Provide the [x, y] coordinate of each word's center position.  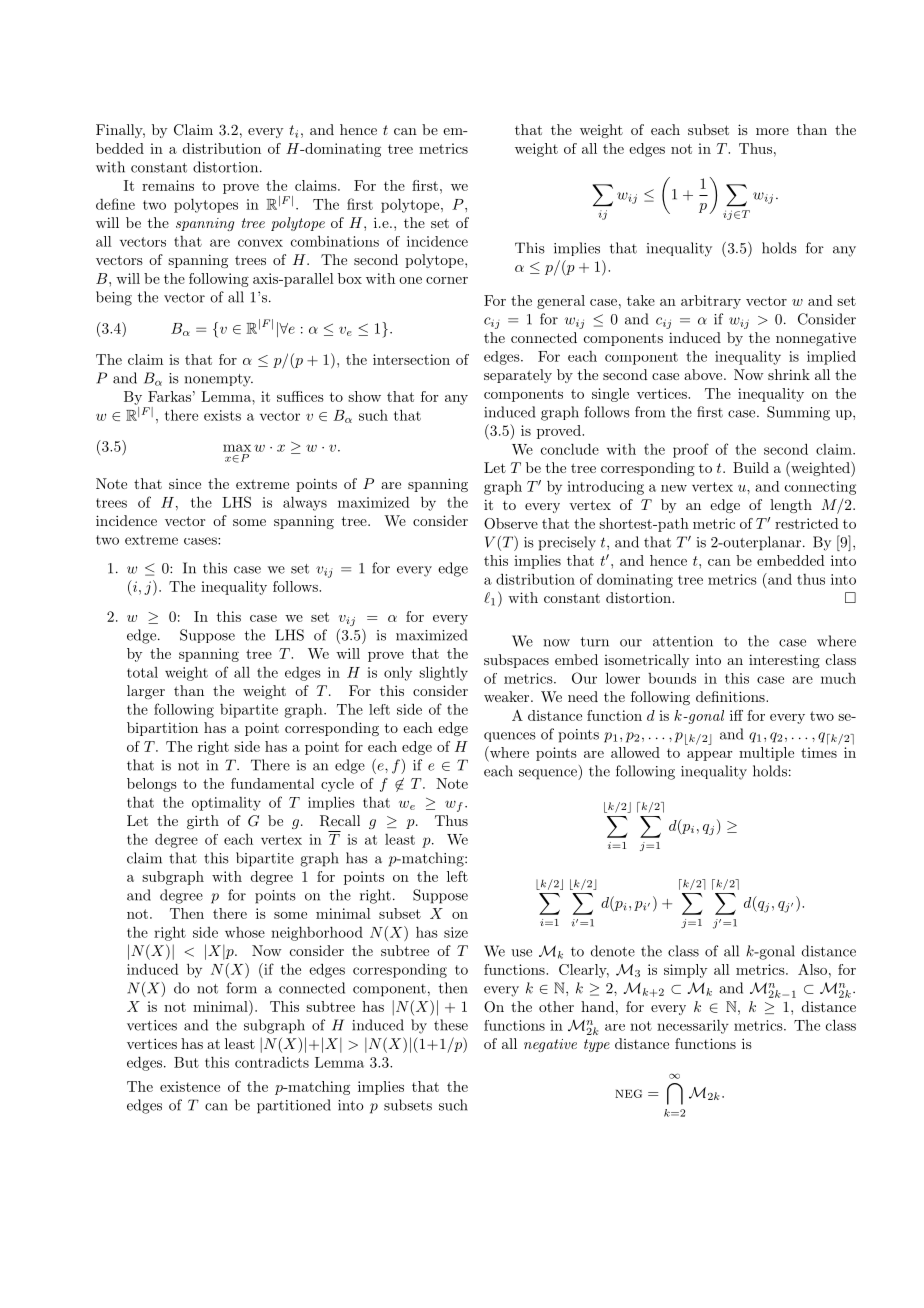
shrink [789, 374]
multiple [766, 754]
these [451, 1025]
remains [168, 185]
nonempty [218, 380]
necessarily [693, 1027]
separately [518, 376]
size [456, 932]
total [142, 672]
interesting [784, 661]
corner [447, 280]
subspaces [516, 661]
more [772, 131]
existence [190, 1086]
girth [203, 822]
